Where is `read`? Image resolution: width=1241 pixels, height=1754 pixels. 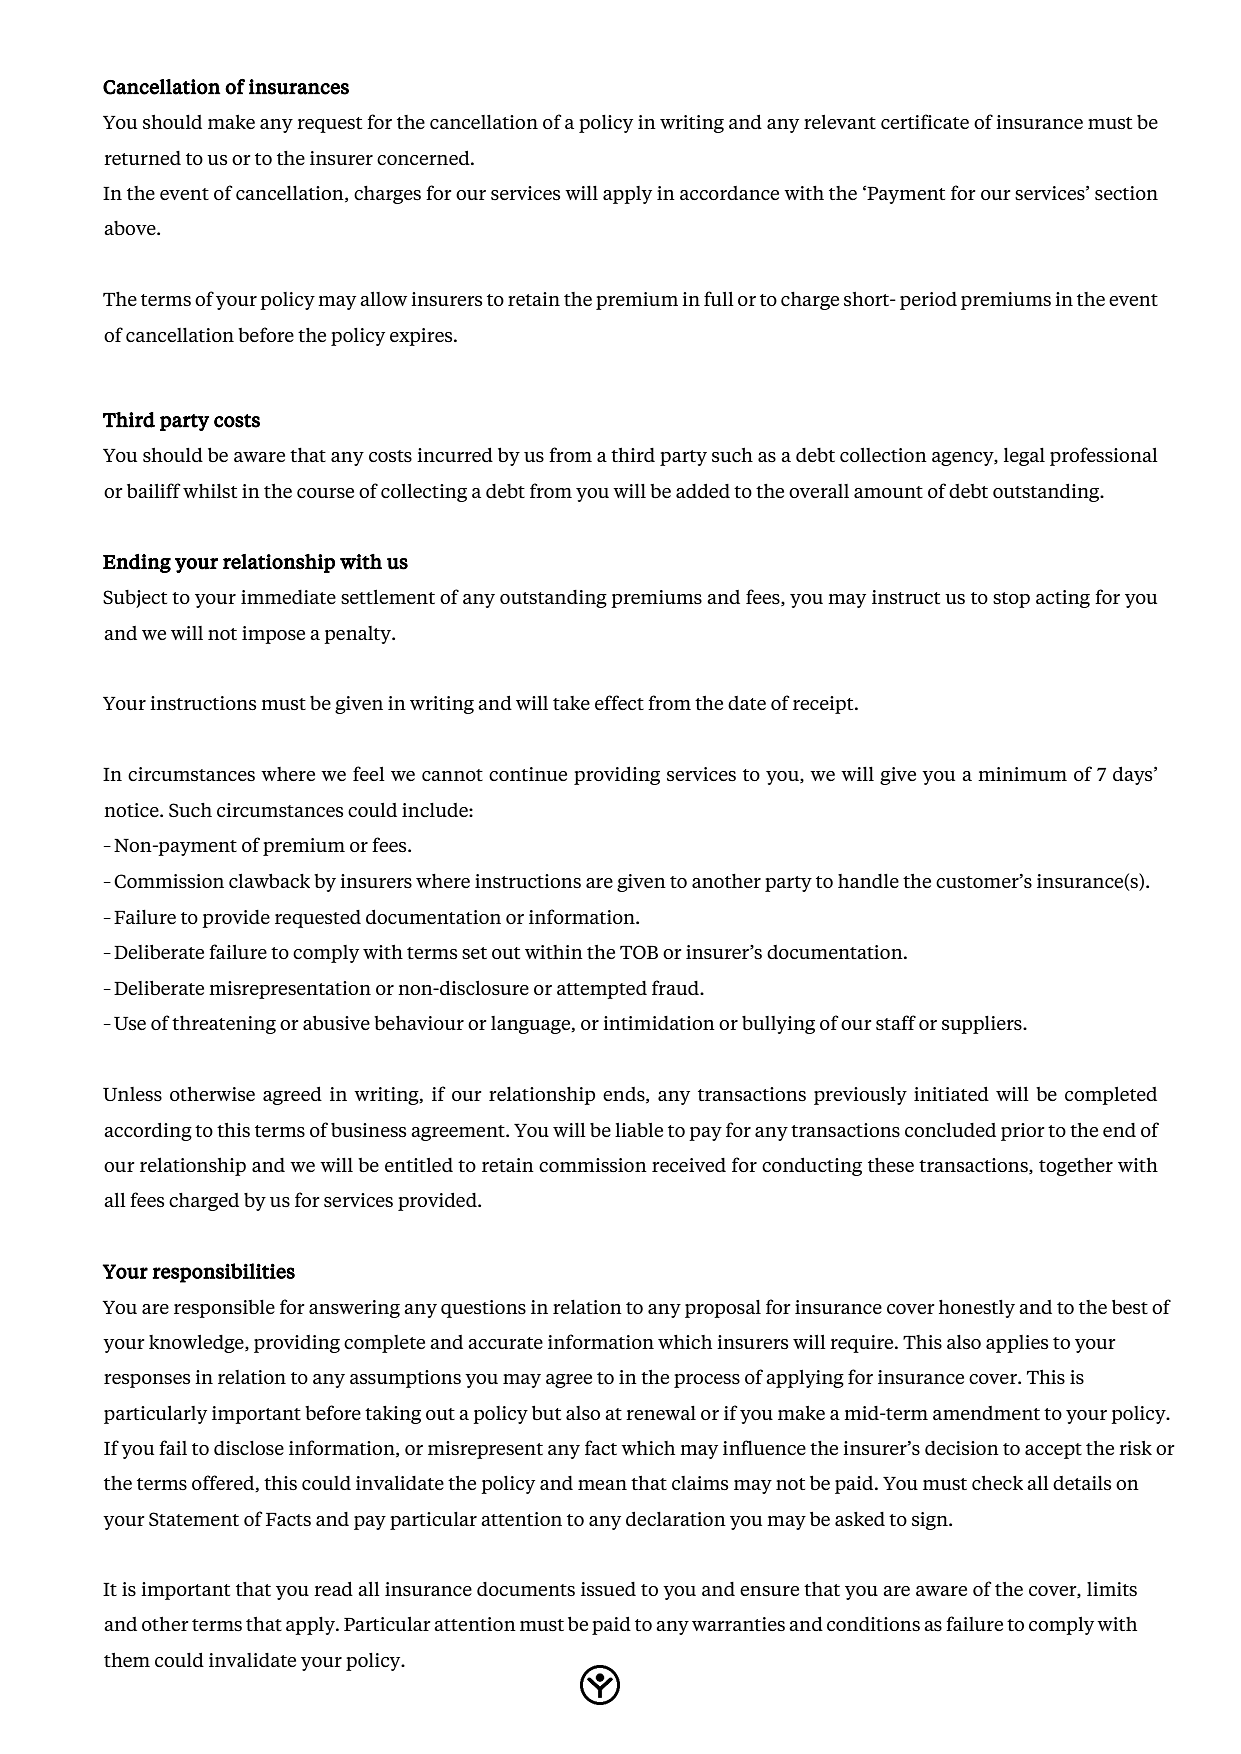
read is located at coordinates (333, 1589).
